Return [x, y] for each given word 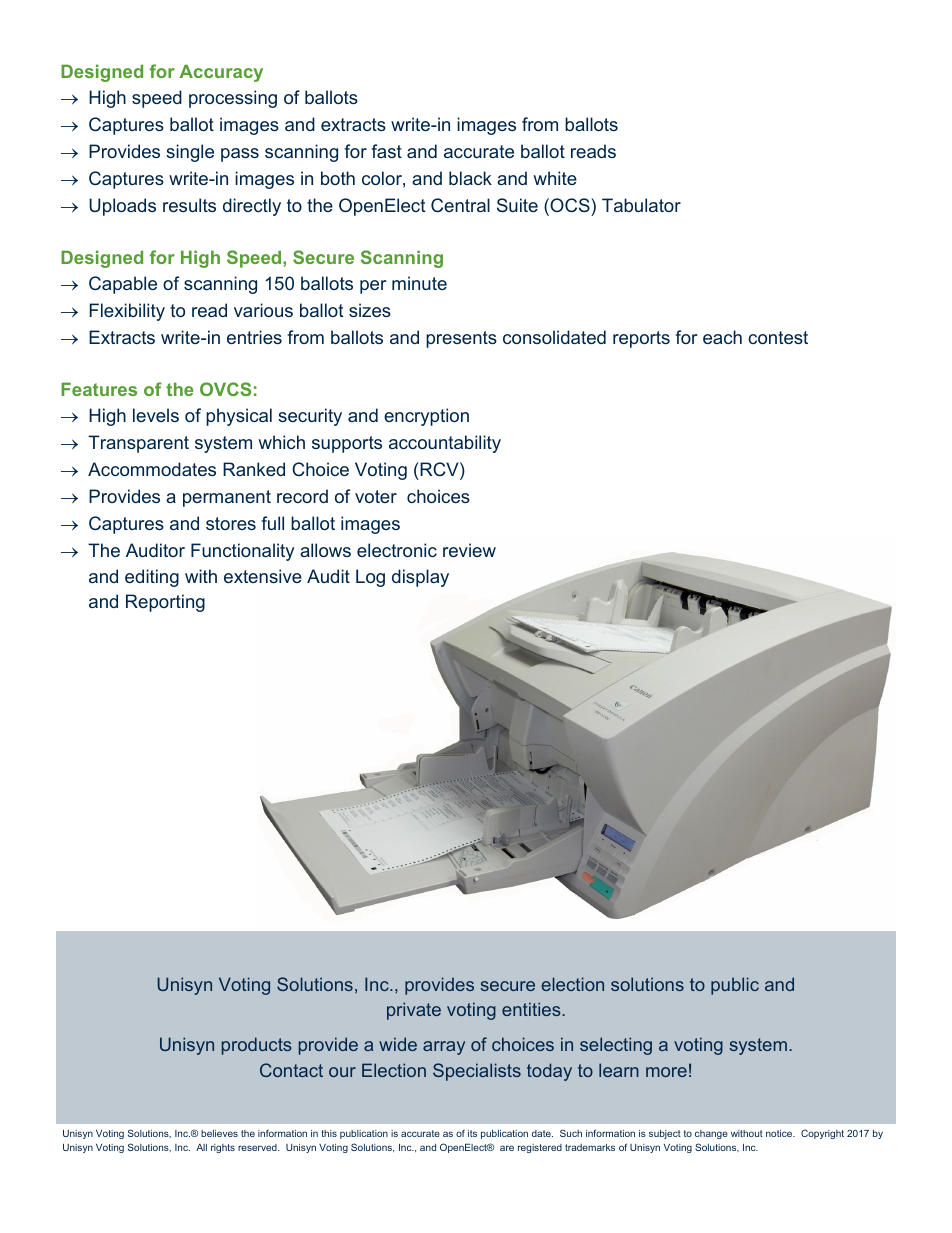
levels [156, 415]
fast [386, 151]
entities [532, 1009]
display [420, 578]
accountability [445, 444]
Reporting [165, 603]
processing [233, 99]
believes [219, 1133]
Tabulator [641, 205]
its [472, 1133]
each [722, 337]
